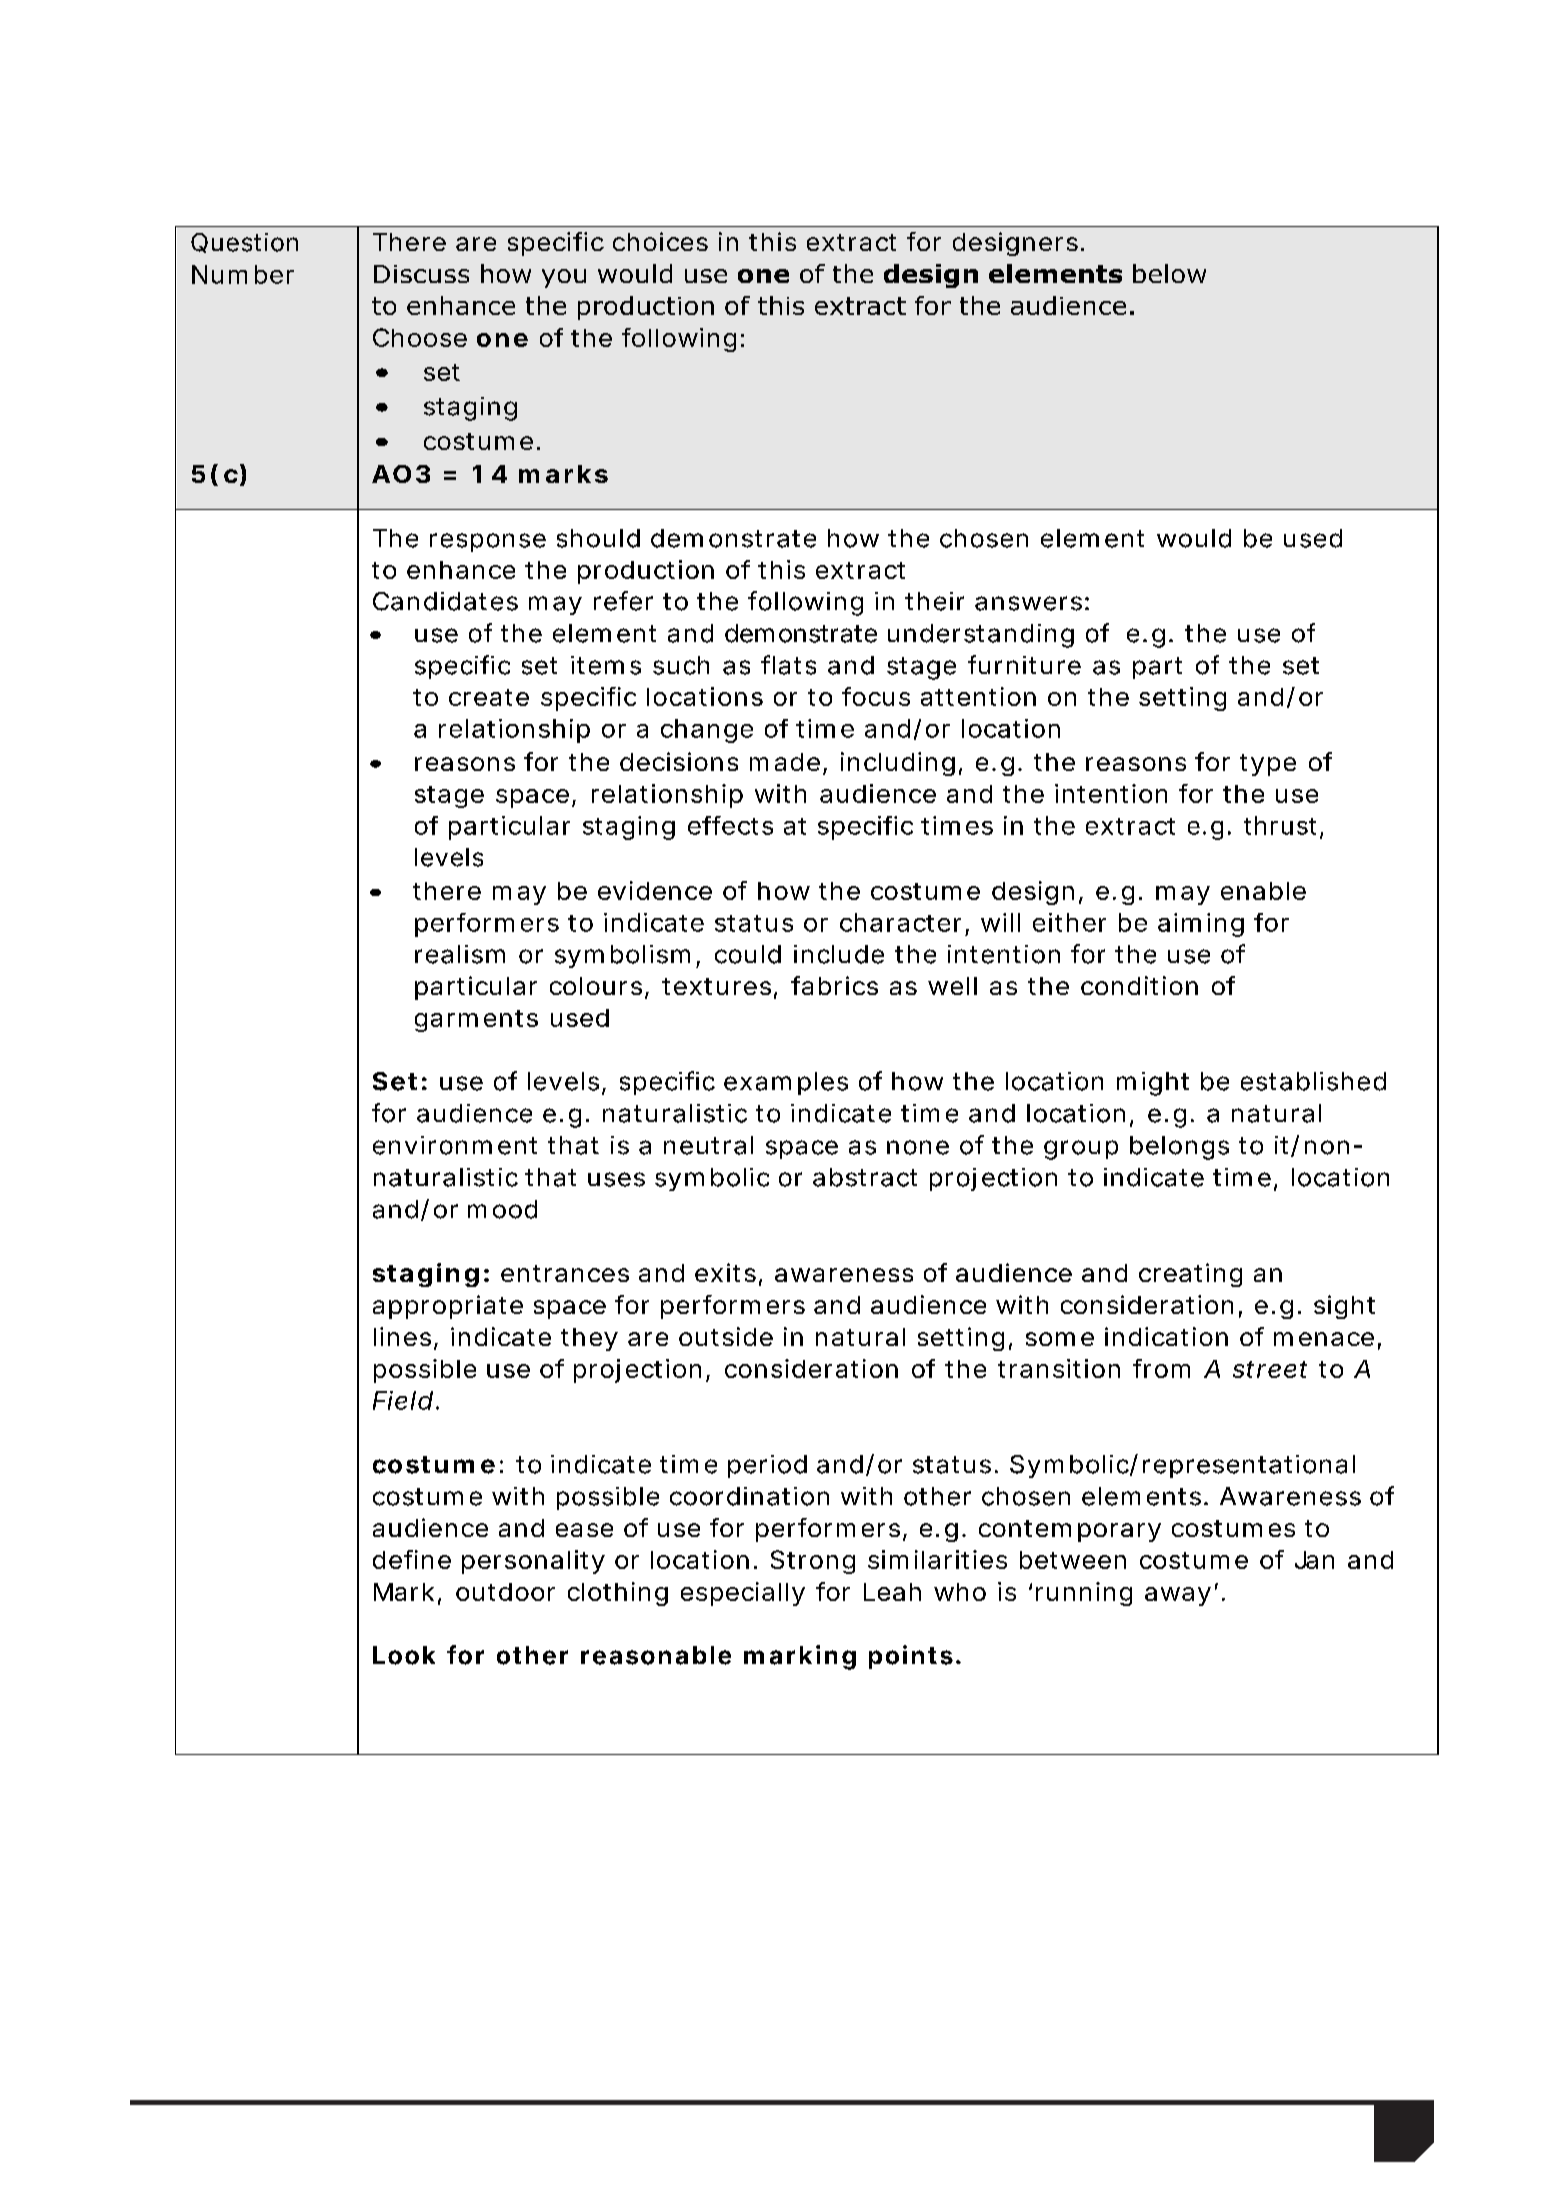  Describe the element at coordinates (743, 1594) in the screenshot. I see `especially` at that location.
